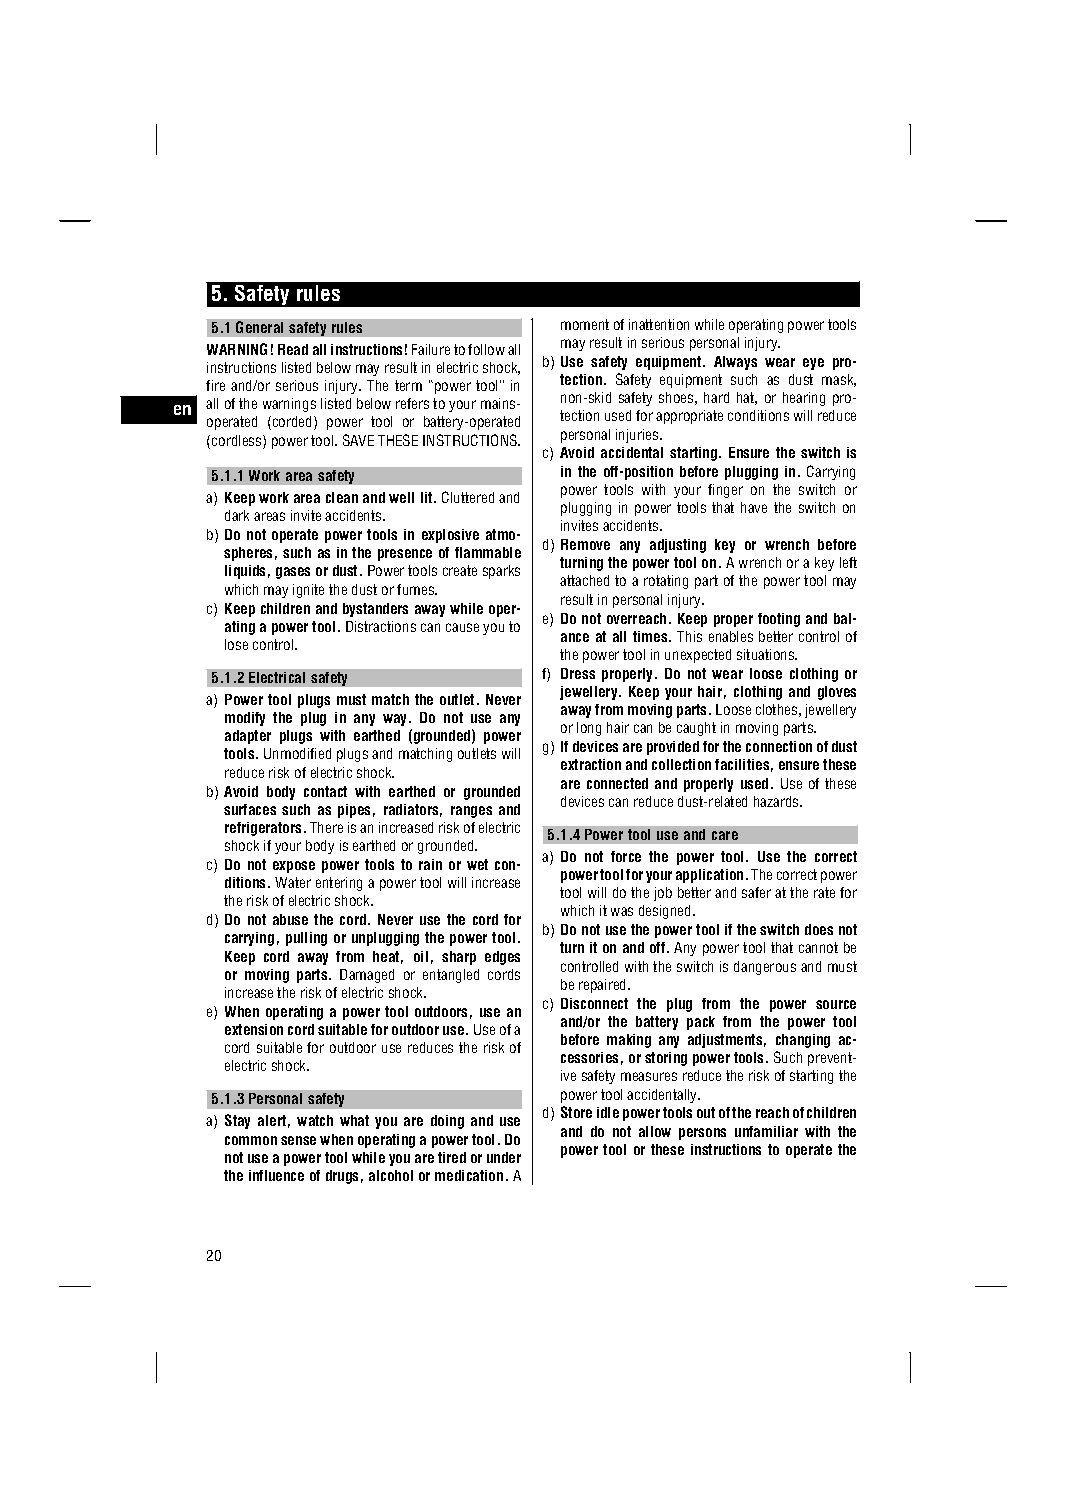 Image resolution: width=1066 pixels, height=1507 pixels. I want to click on follow, so click(486, 349).
